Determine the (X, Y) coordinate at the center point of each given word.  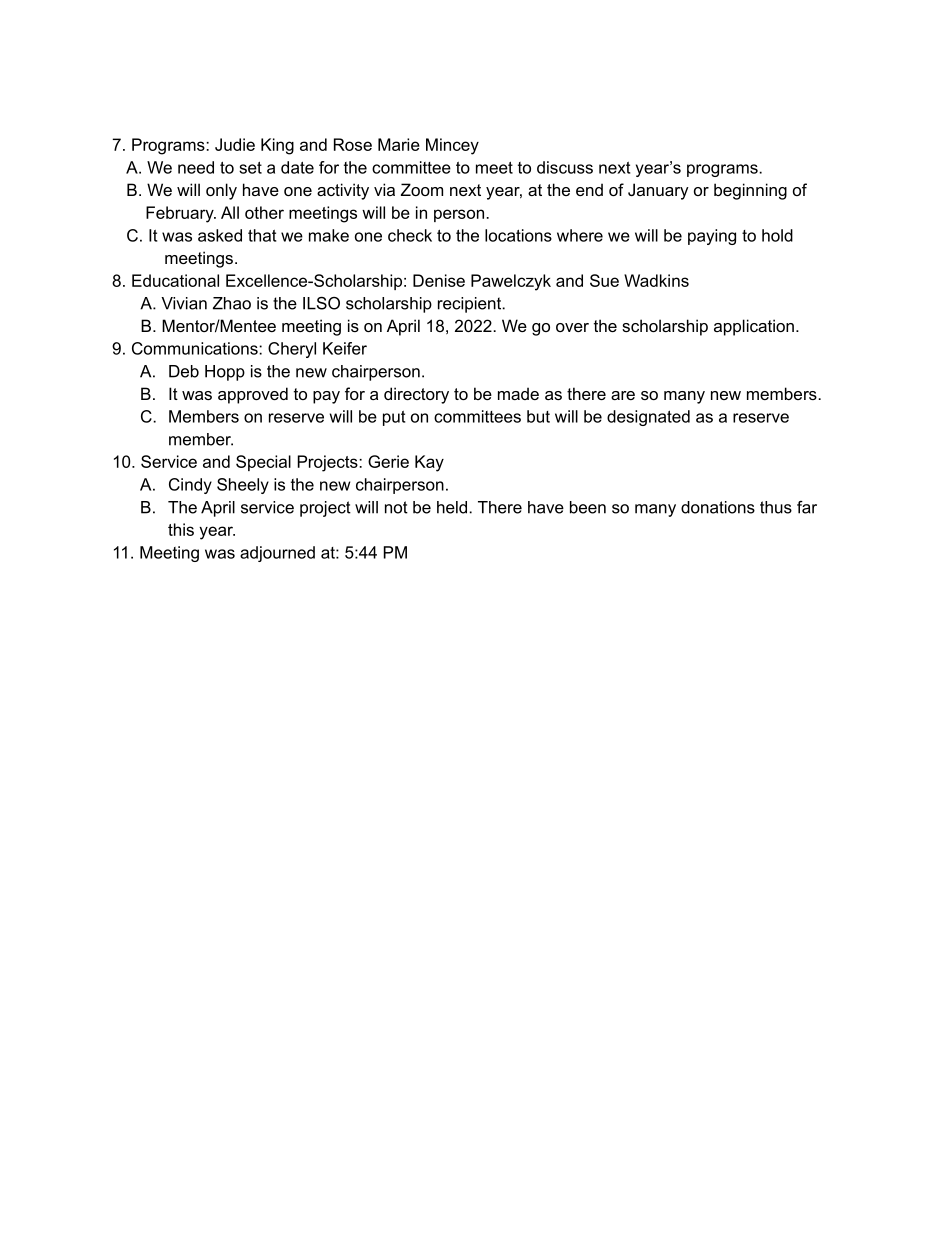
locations (518, 235)
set (250, 167)
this (181, 529)
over (572, 327)
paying (712, 237)
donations (718, 507)
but (538, 416)
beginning (750, 191)
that (262, 235)
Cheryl (292, 350)
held (453, 507)
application (754, 327)
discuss (565, 167)
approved (253, 395)
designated (648, 418)
